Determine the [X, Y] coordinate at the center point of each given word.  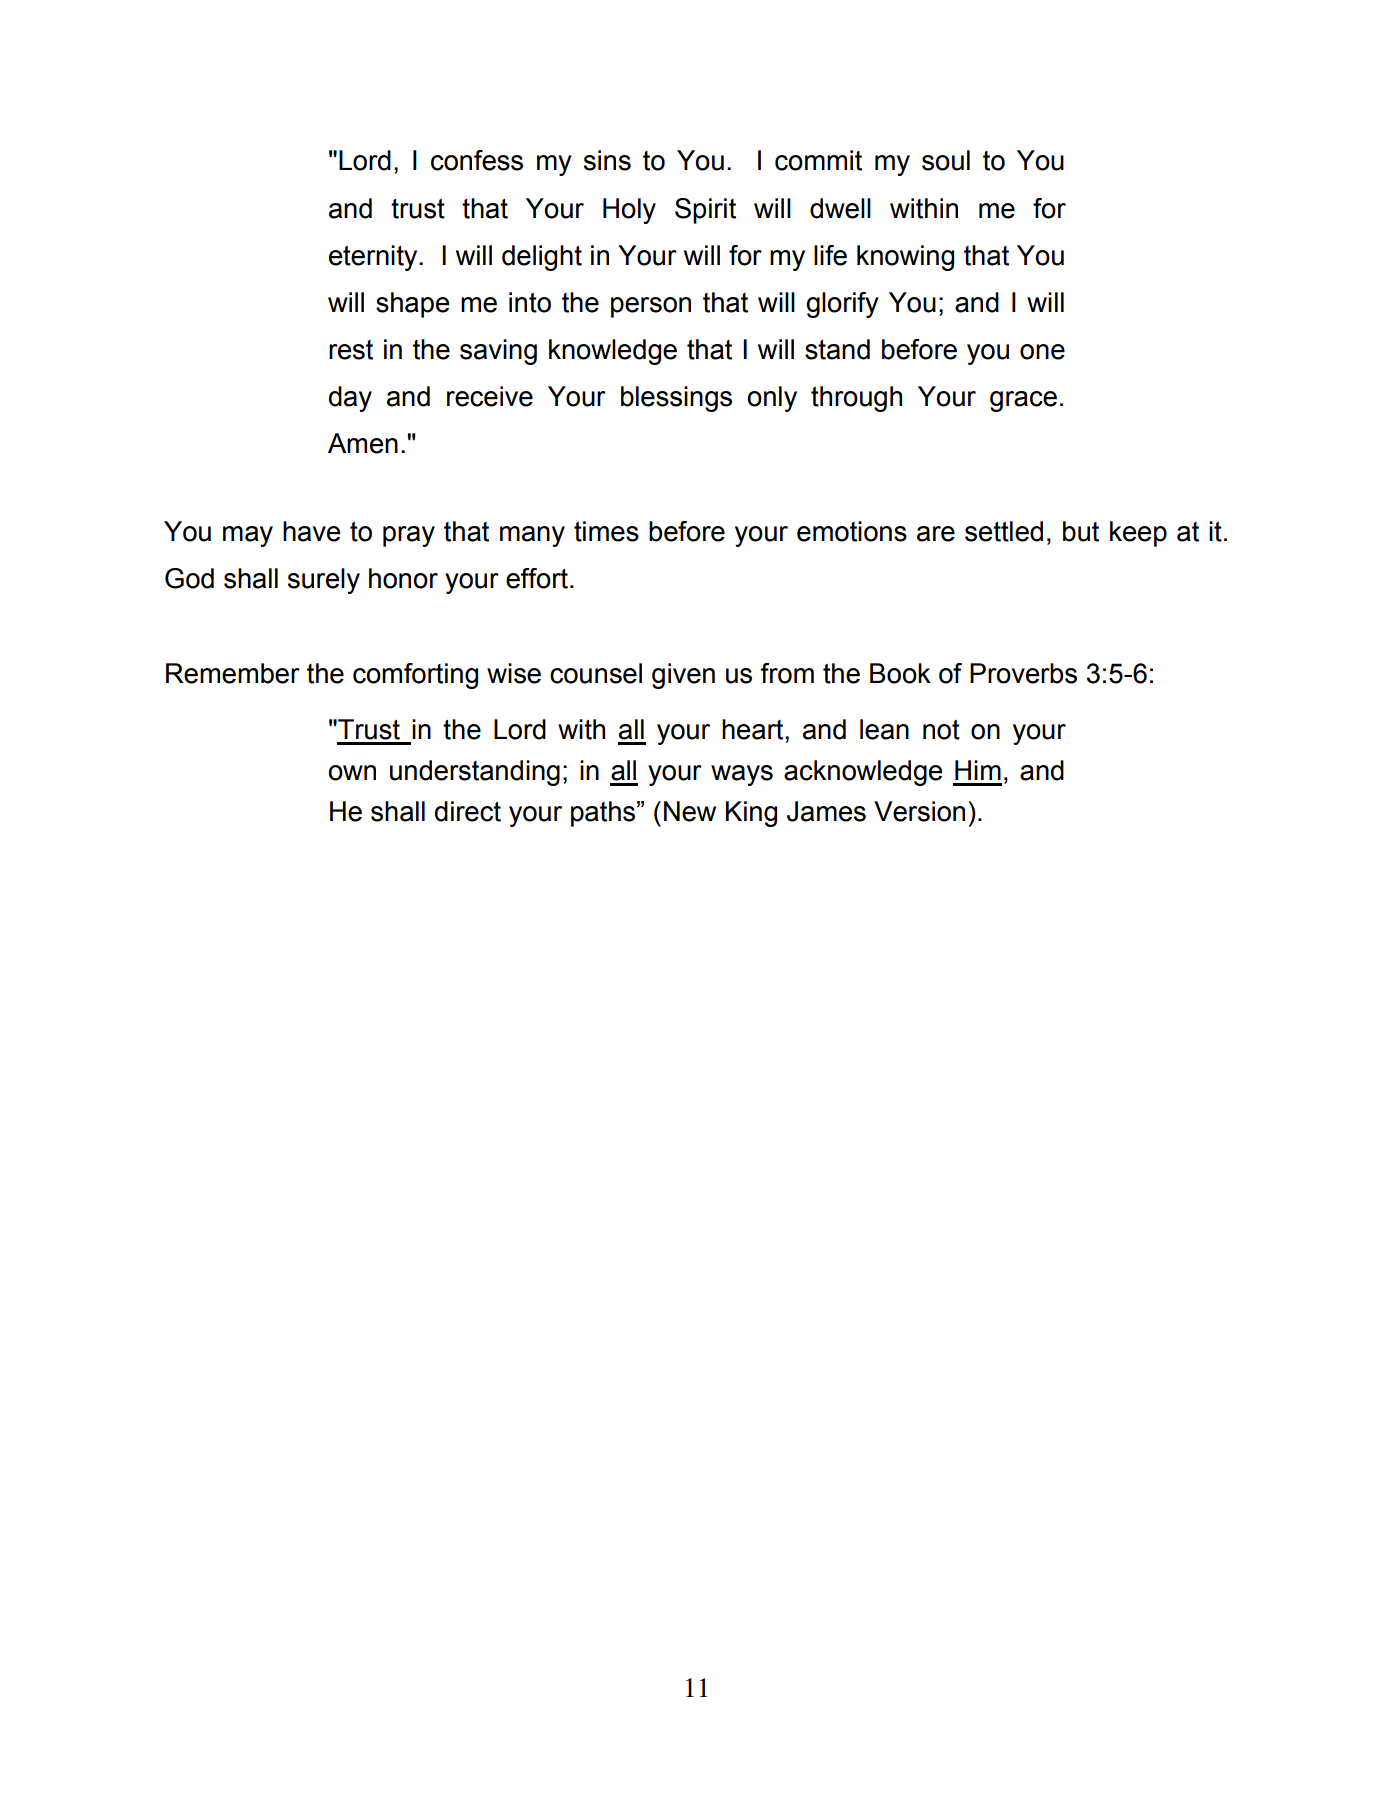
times [606, 531]
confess [477, 160]
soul [946, 160]
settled [1004, 531]
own [352, 773]
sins [607, 160]
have [311, 531]
